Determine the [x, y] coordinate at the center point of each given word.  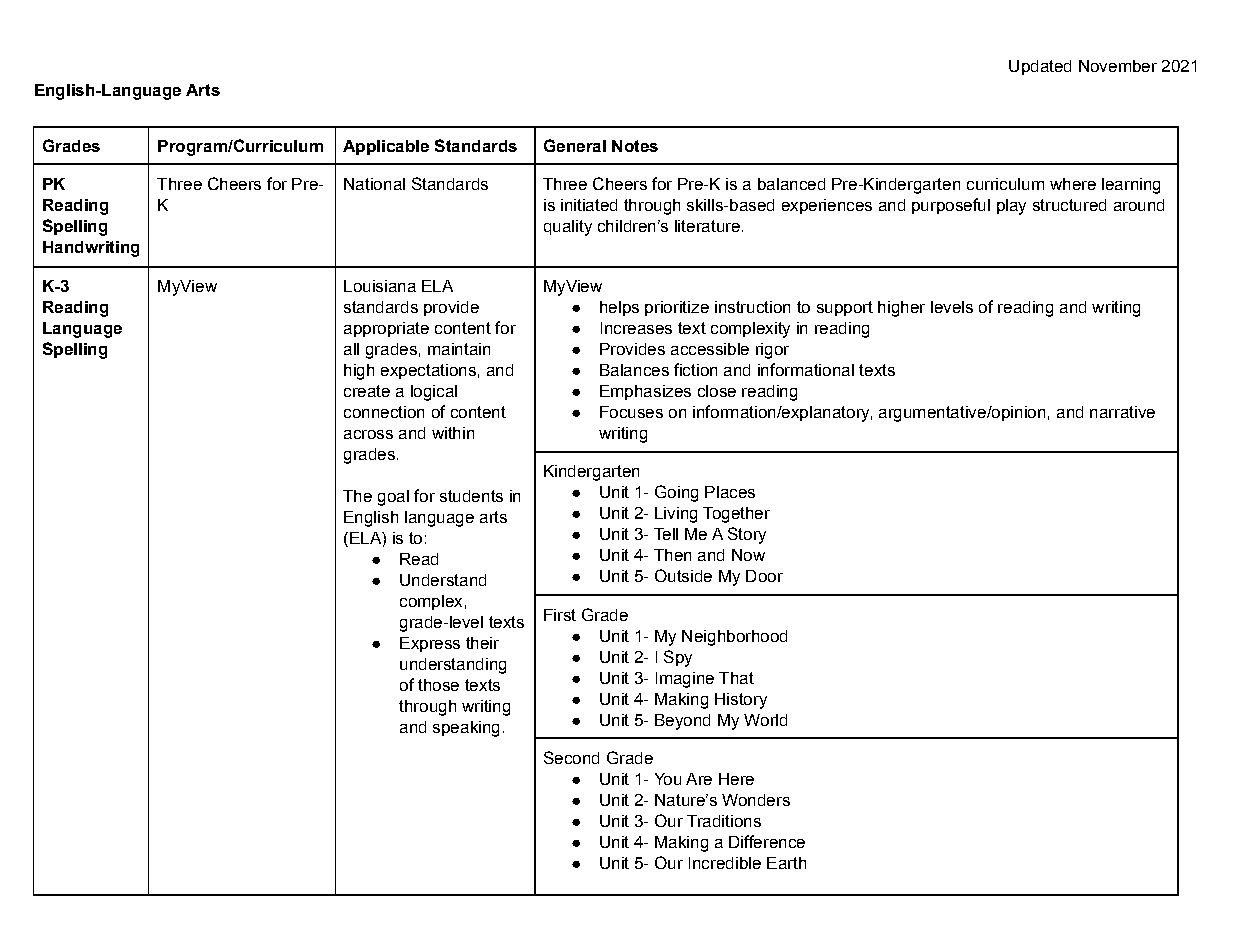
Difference [767, 841]
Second [571, 757]
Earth [786, 863]
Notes [635, 146]
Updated [1040, 67]
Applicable [386, 147]
